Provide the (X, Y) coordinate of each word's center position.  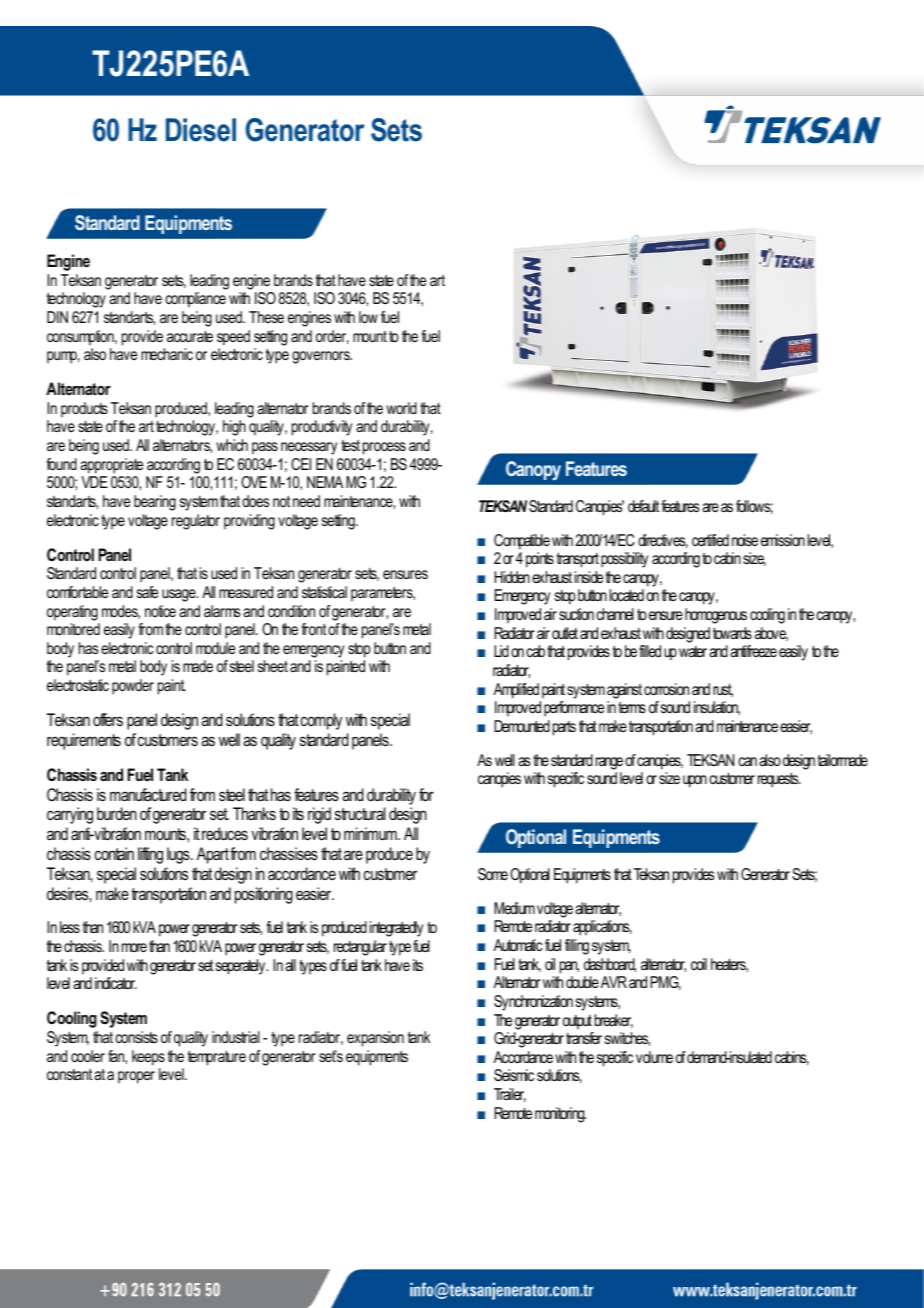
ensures (405, 574)
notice (160, 611)
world (401, 408)
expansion (375, 1039)
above (771, 634)
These (266, 317)
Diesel (201, 130)
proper (136, 1077)
